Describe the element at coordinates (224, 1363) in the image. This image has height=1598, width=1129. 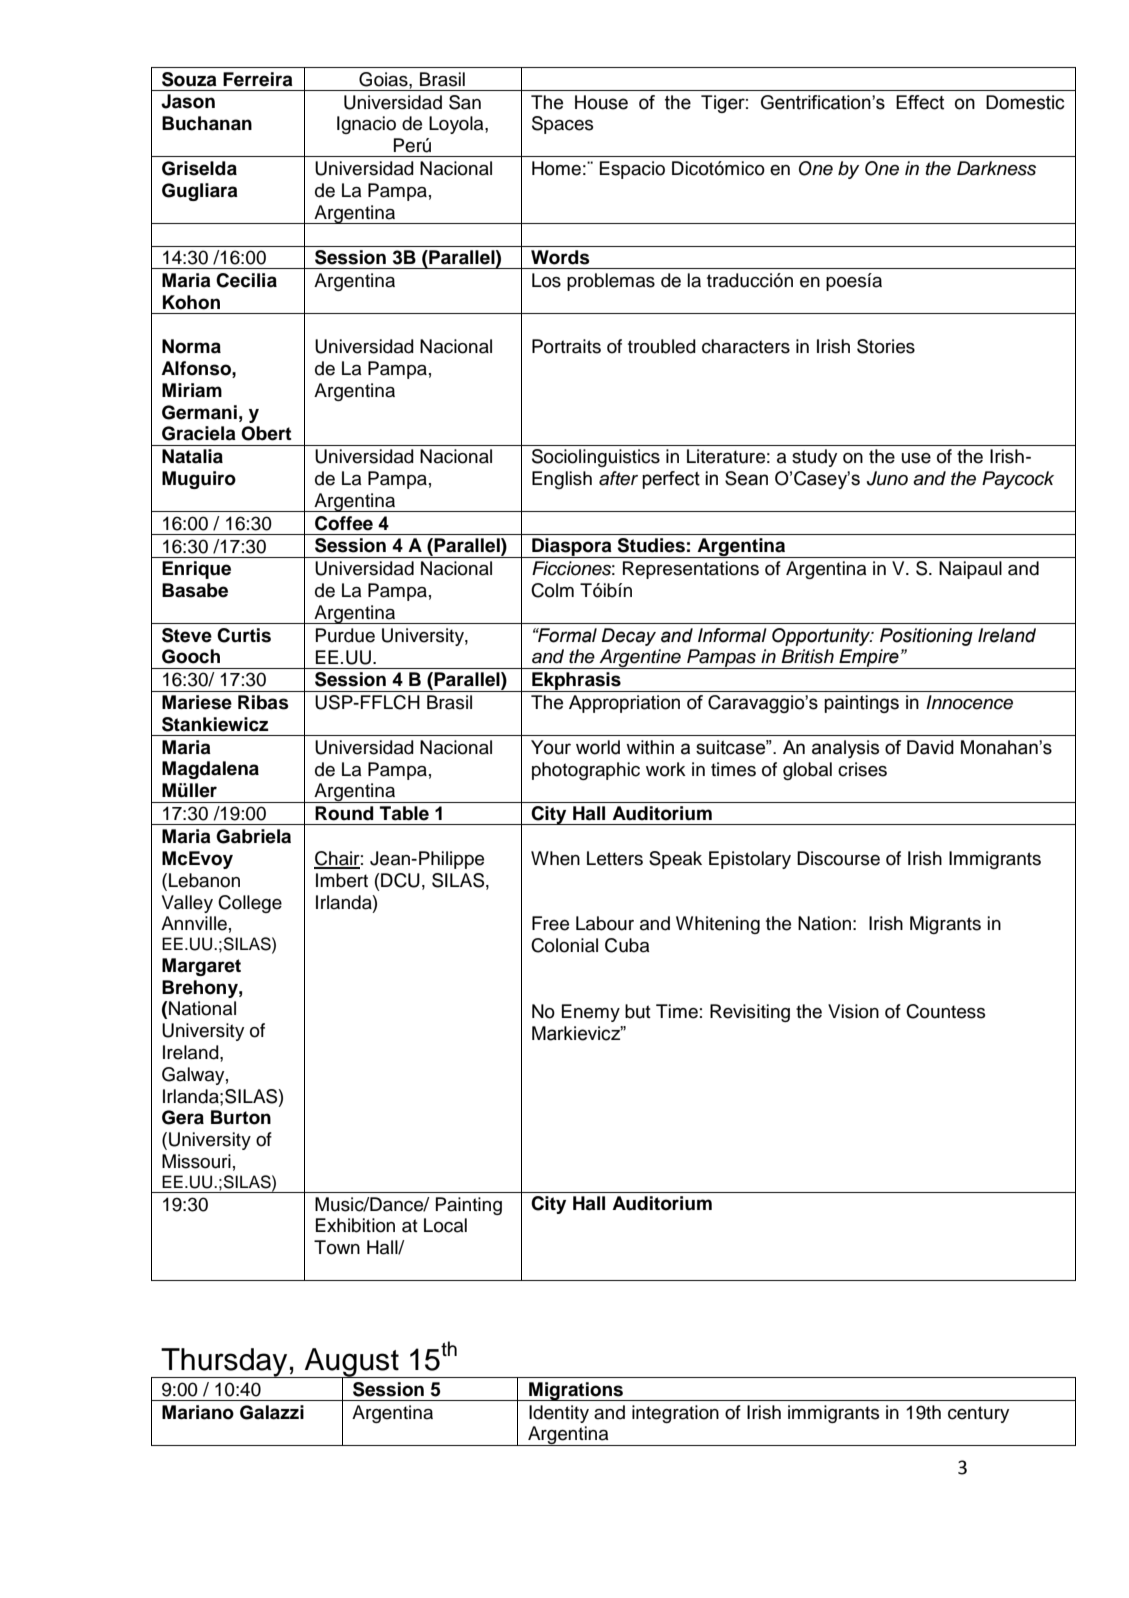
I see `Thursday` at that location.
